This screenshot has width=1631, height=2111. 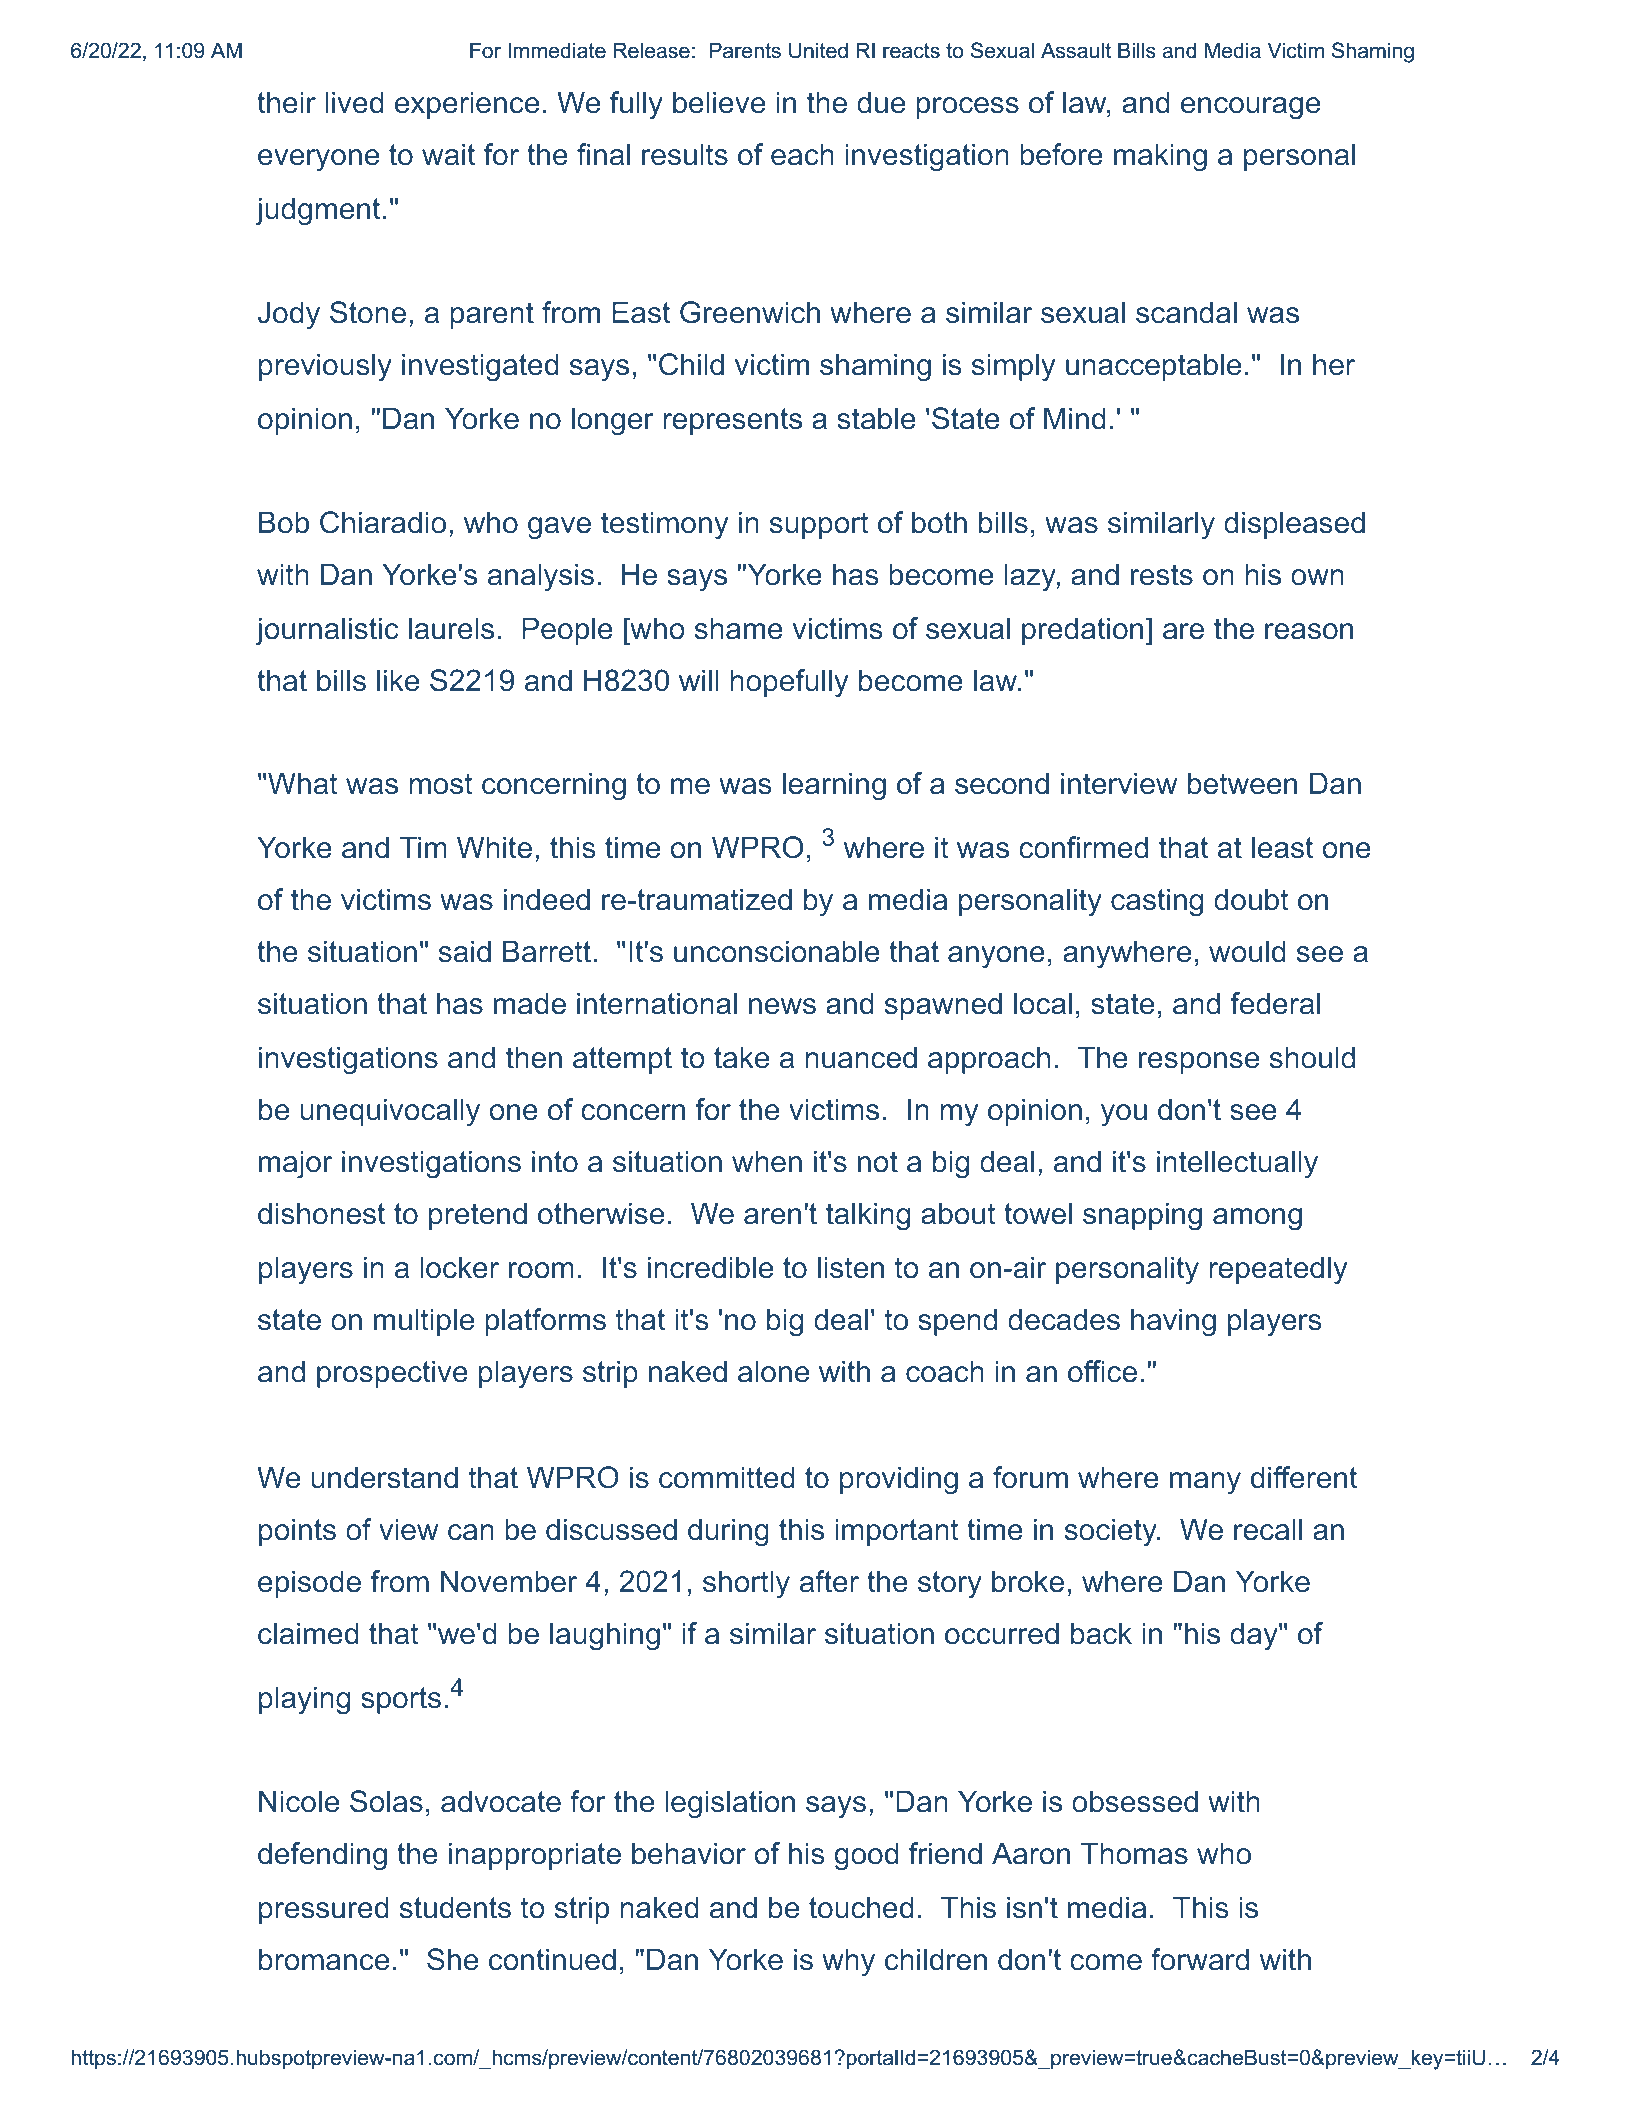 I want to click on encourage, so click(x=1250, y=108).
